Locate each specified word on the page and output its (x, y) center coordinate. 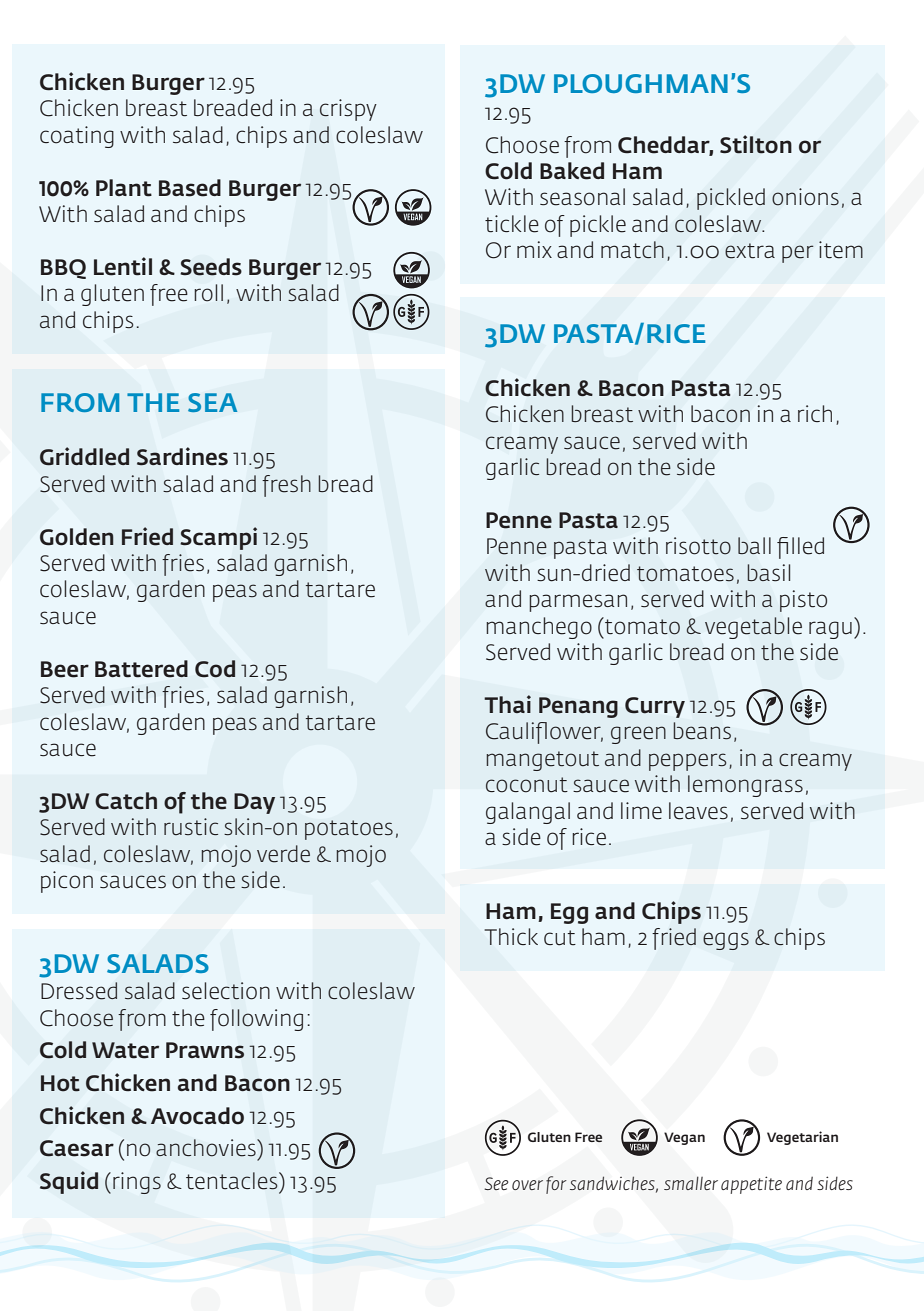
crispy (348, 110)
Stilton (756, 144)
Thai (507, 704)
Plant (124, 188)
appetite (751, 1185)
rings (137, 1183)
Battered (141, 669)
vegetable (753, 628)
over (527, 1185)
